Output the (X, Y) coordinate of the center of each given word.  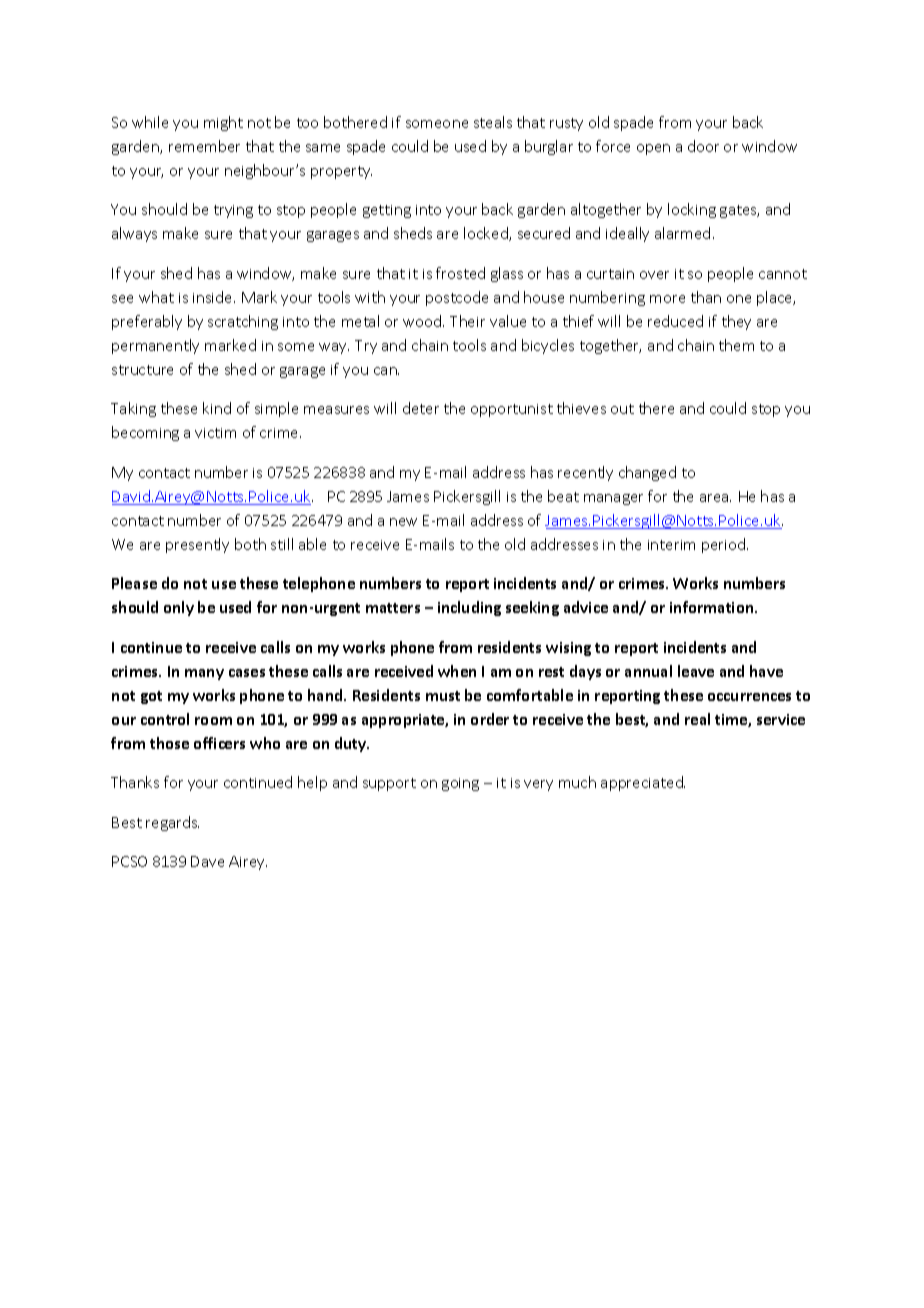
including (469, 608)
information (713, 607)
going (460, 784)
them (736, 345)
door (703, 146)
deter (421, 408)
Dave (207, 861)
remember (204, 146)
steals (493, 122)
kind (217, 408)
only (179, 608)
